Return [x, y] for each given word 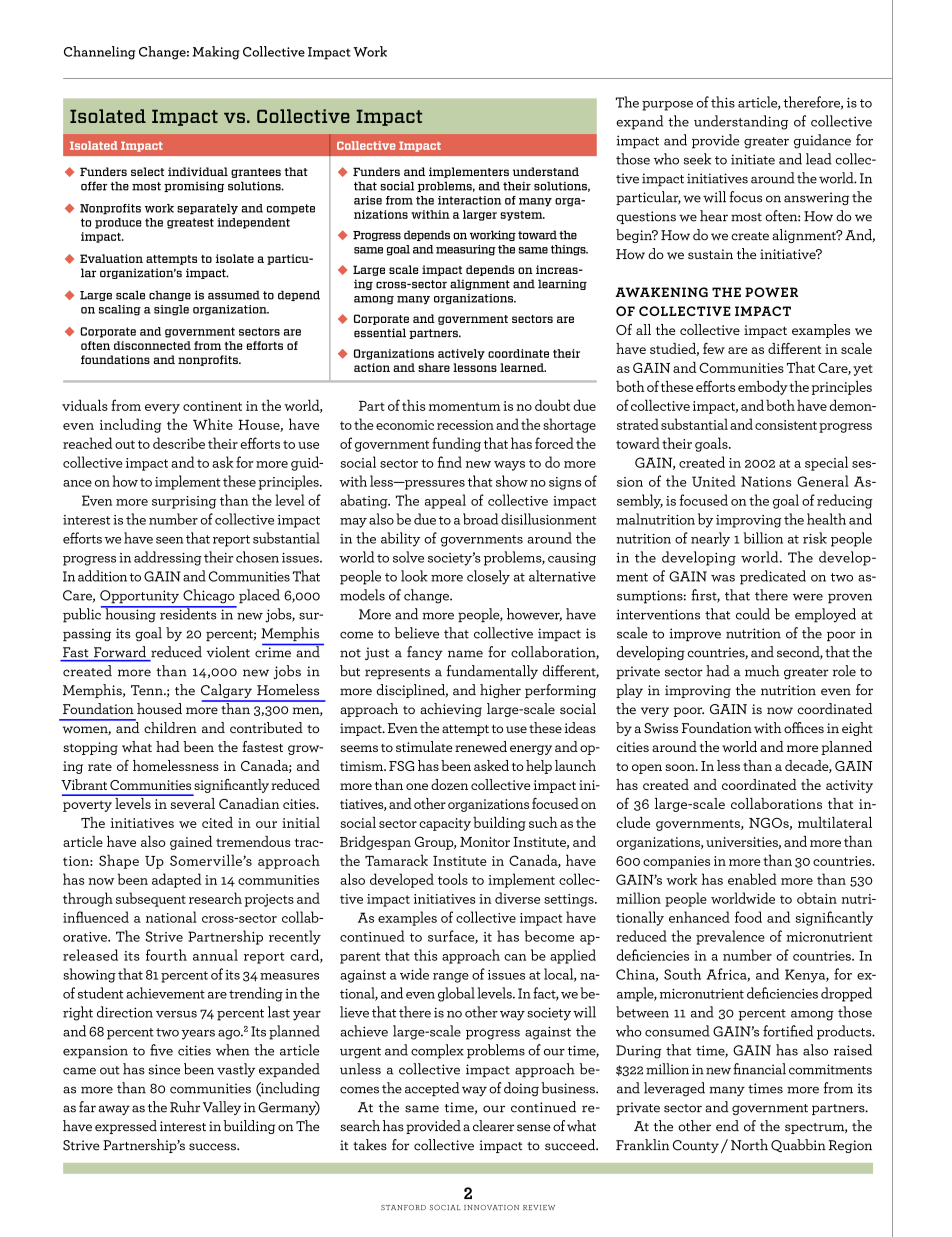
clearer [493, 1126]
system [522, 216]
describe [179, 443]
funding [456, 444]
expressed [126, 1127]
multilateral [835, 822]
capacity [445, 824]
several [191, 802]
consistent [786, 425]
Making [216, 53]
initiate [753, 159]
